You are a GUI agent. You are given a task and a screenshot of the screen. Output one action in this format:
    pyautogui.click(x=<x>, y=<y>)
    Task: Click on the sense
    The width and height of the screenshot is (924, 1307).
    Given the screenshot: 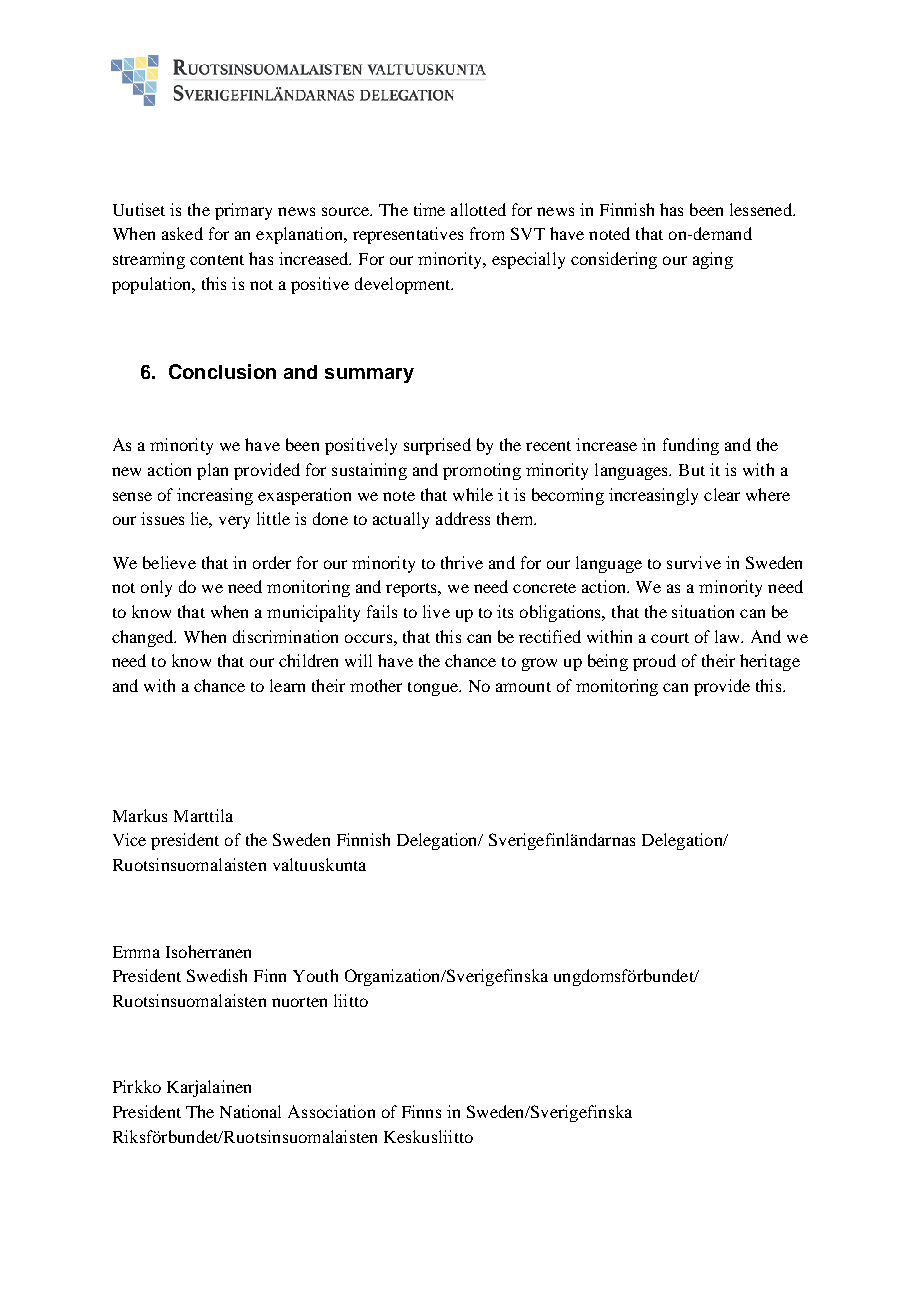 What is the action you would take?
    pyautogui.click(x=132, y=496)
